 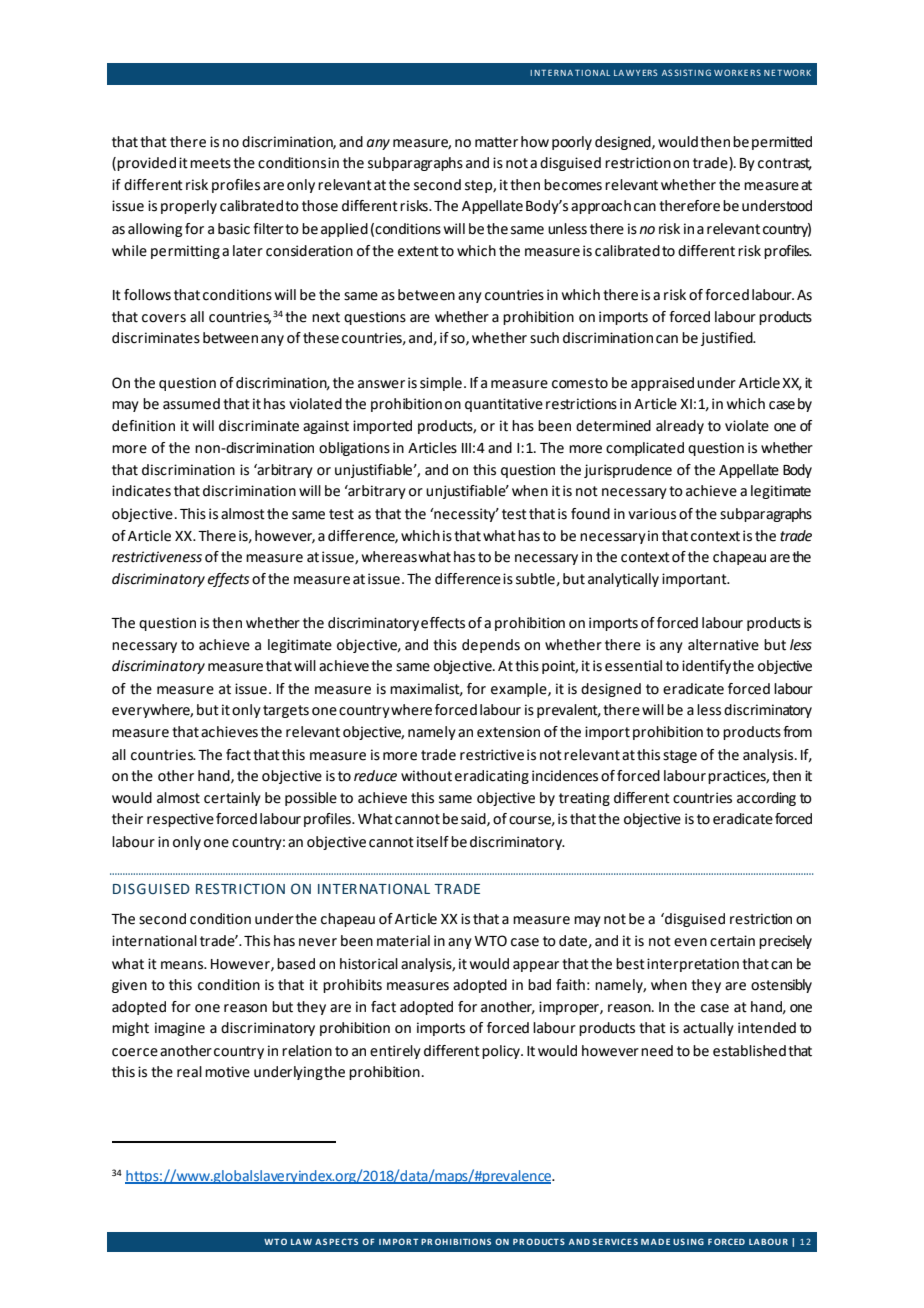 What do you see at coordinates (491, 646) in the document?
I see `depends` at bounding box center [491, 646].
